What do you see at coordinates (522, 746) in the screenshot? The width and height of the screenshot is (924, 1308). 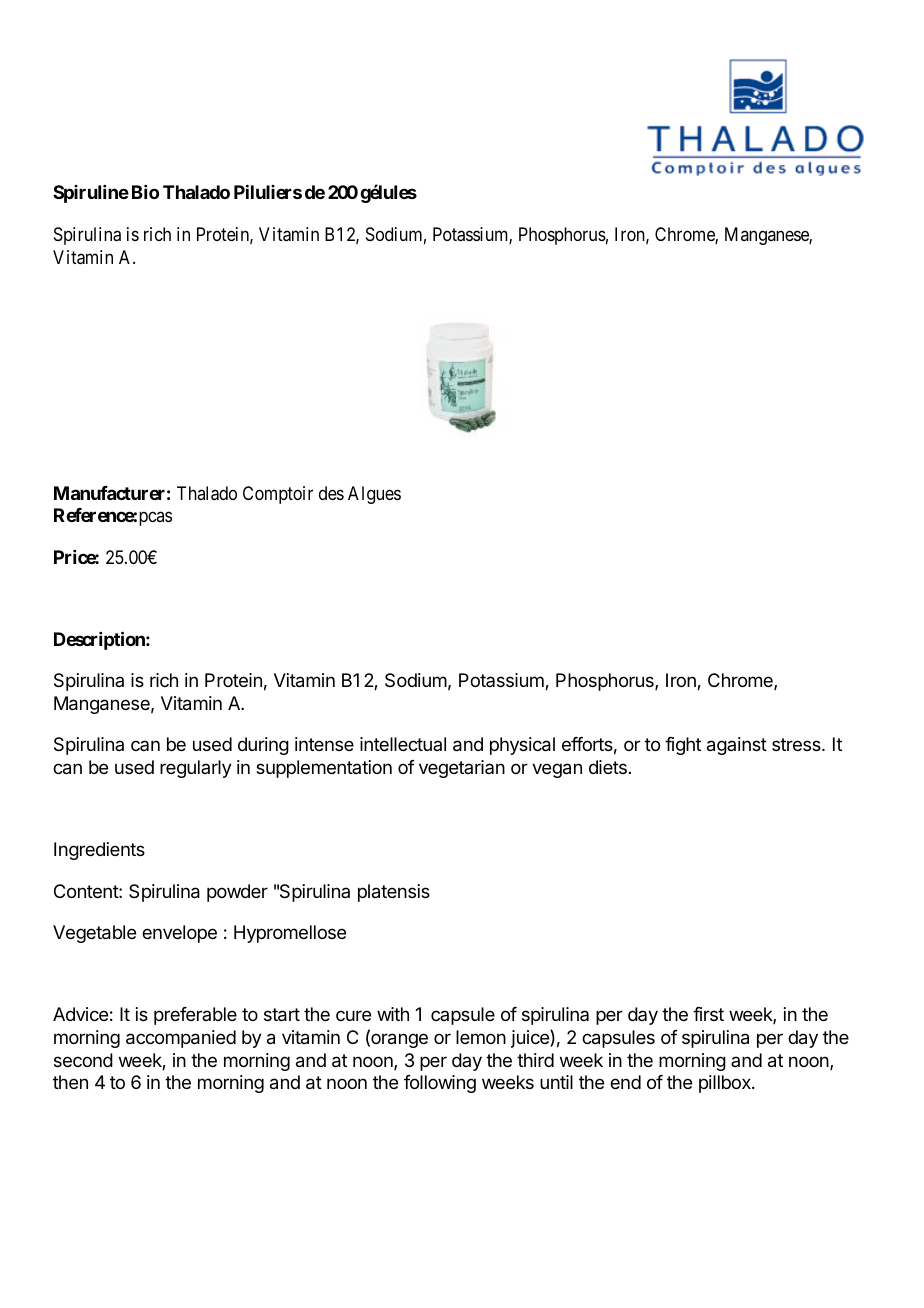 I see `physical` at bounding box center [522, 746].
